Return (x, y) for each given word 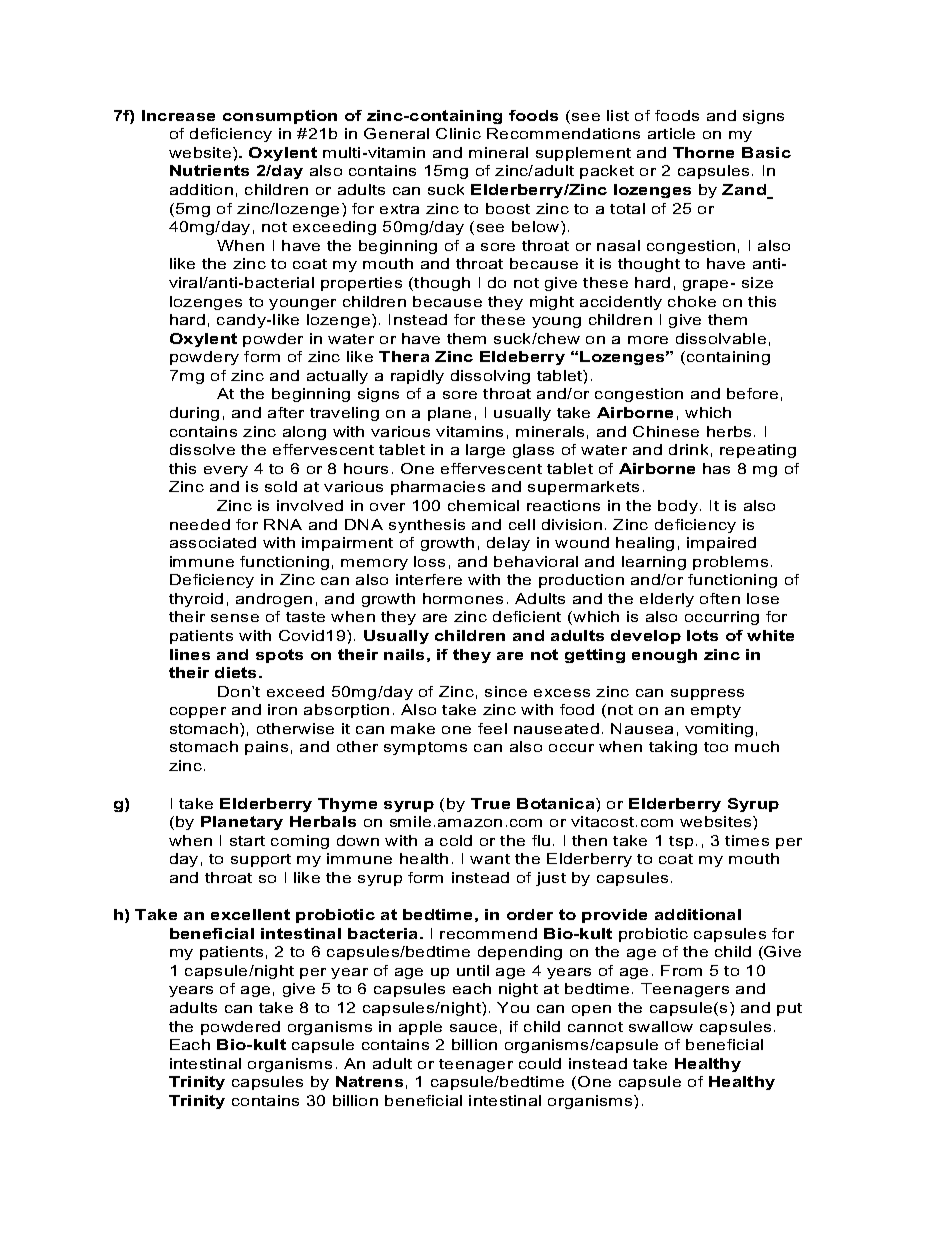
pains (266, 748)
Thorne (703, 152)
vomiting (719, 730)
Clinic (458, 133)
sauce (473, 1028)
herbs (729, 431)
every (226, 471)
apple (420, 1028)
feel (492, 728)
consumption (280, 117)
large (485, 451)
